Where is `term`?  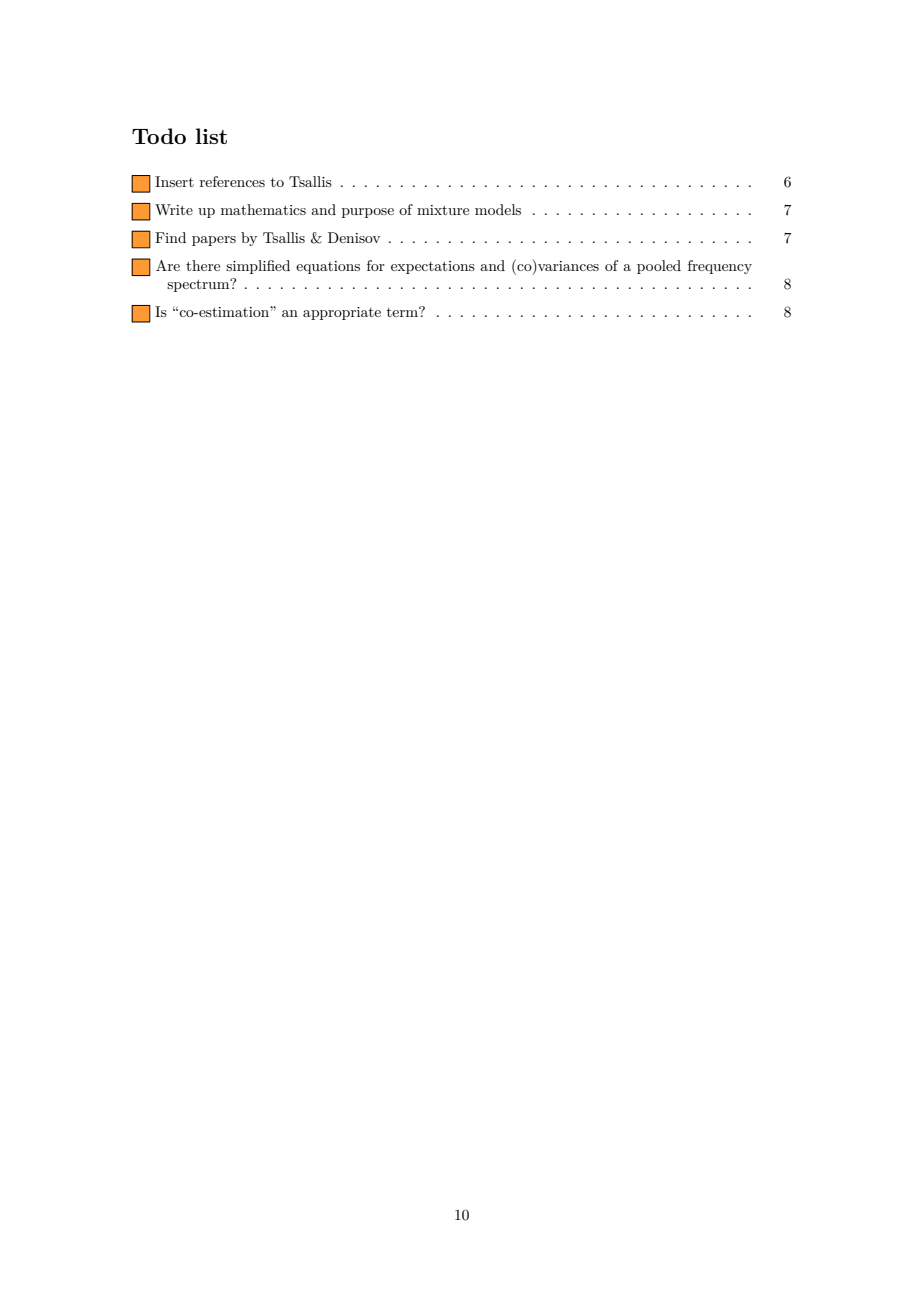
term is located at coordinates (403, 312).
